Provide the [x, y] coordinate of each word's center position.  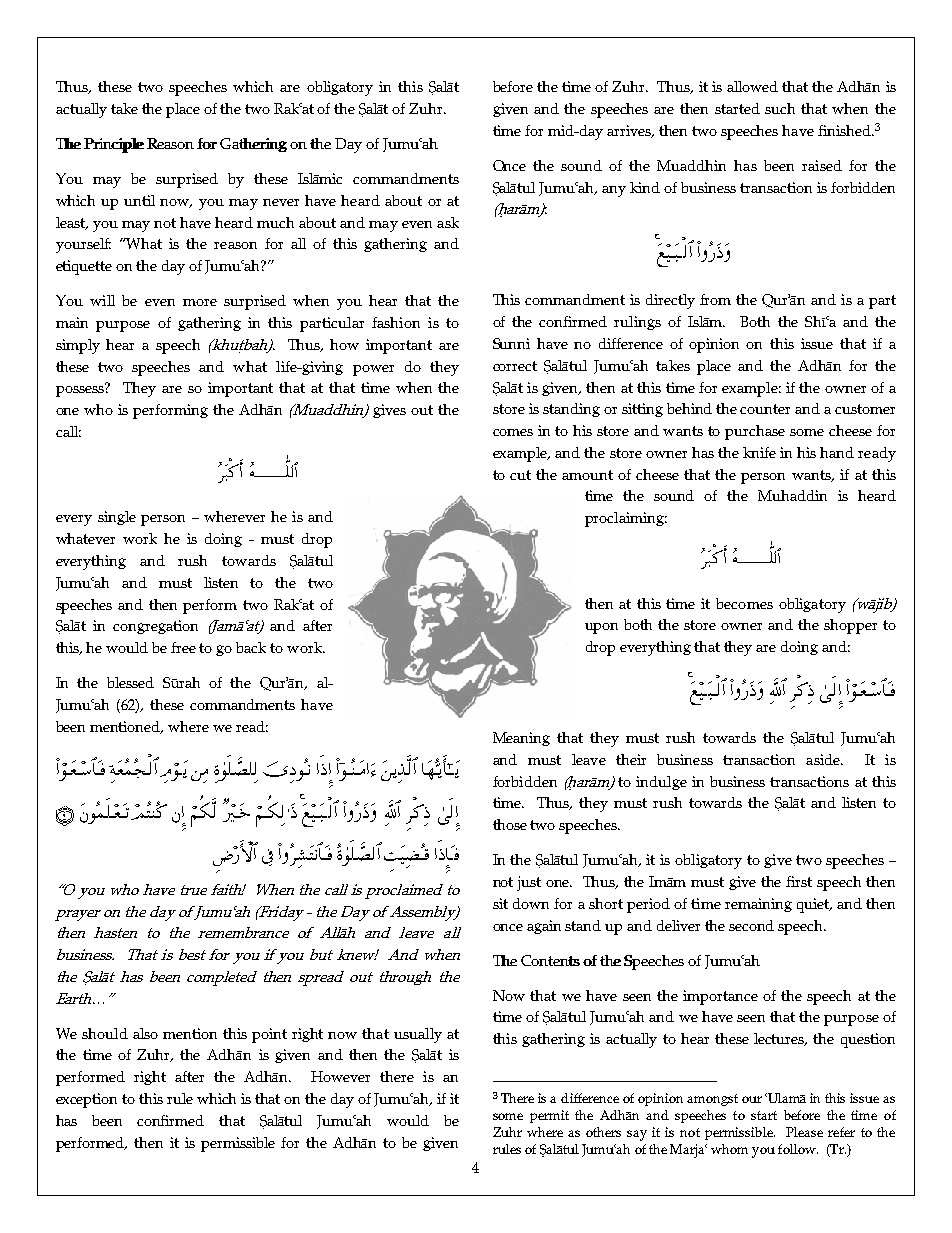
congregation [155, 627]
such [780, 108]
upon [601, 628]
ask [448, 222]
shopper [850, 626]
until [139, 200]
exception [86, 1100]
